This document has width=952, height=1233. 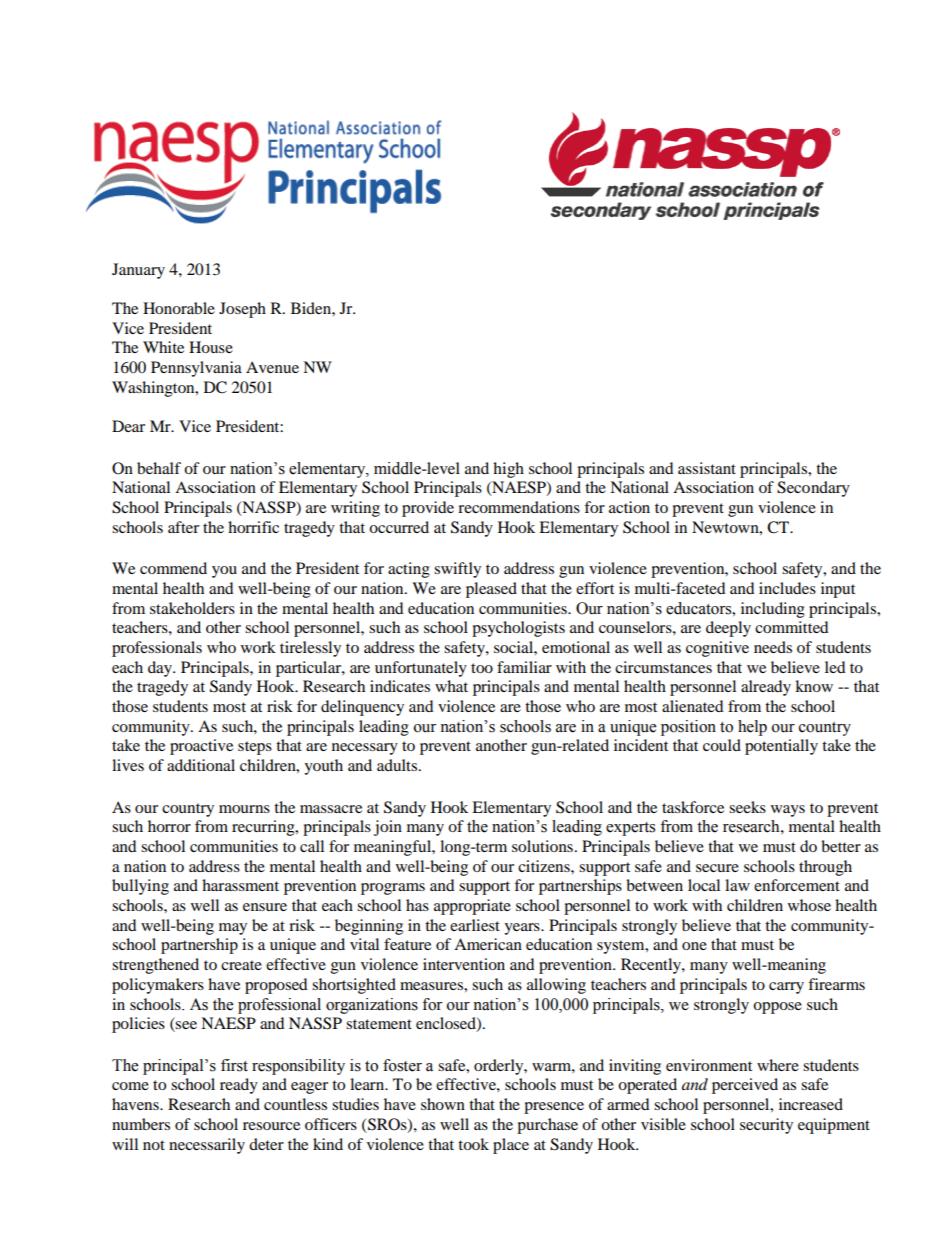 What do you see at coordinates (473, 1144) in the document?
I see `took` at bounding box center [473, 1144].
